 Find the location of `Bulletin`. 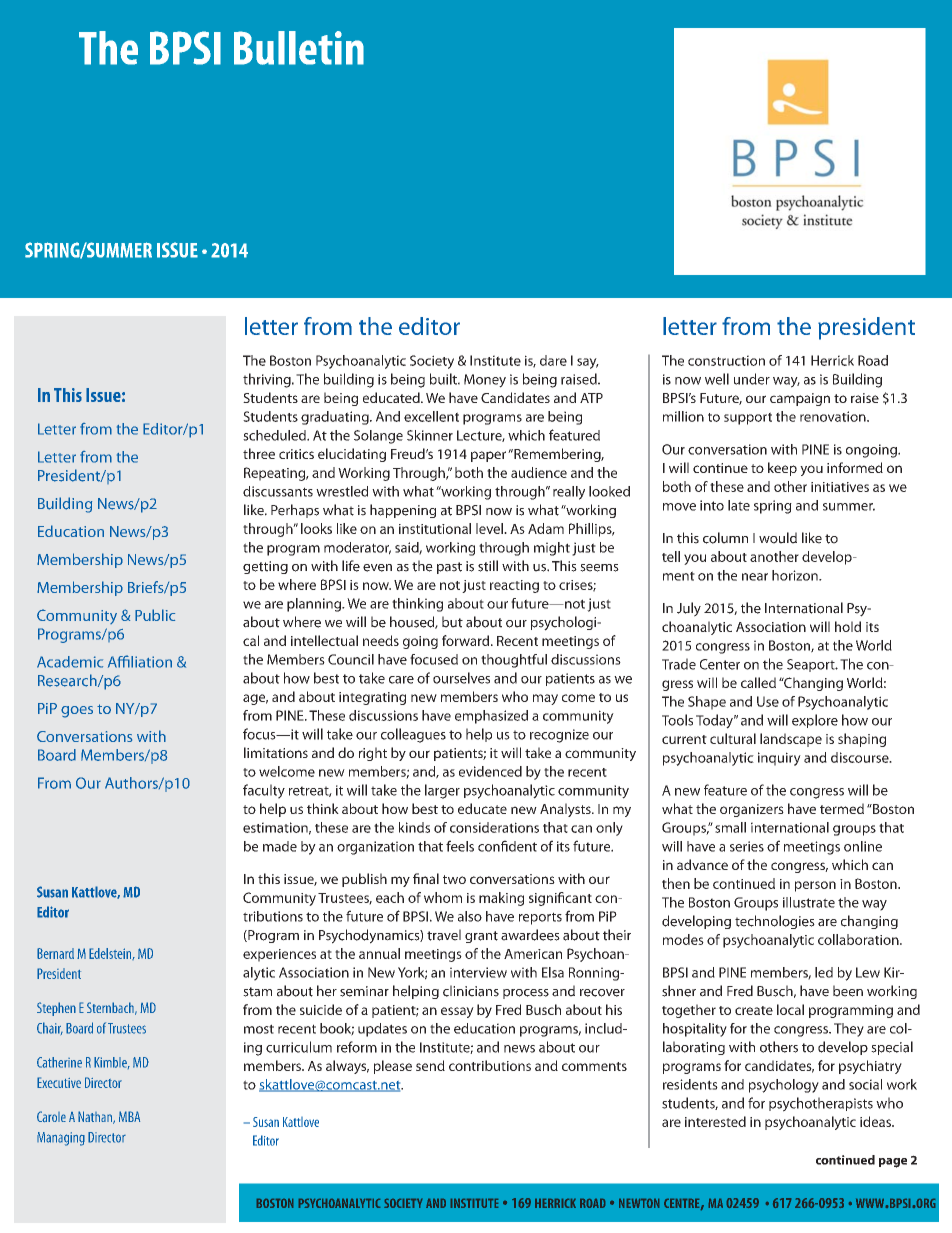

Bulletin is located at coordinates (299, 48).
